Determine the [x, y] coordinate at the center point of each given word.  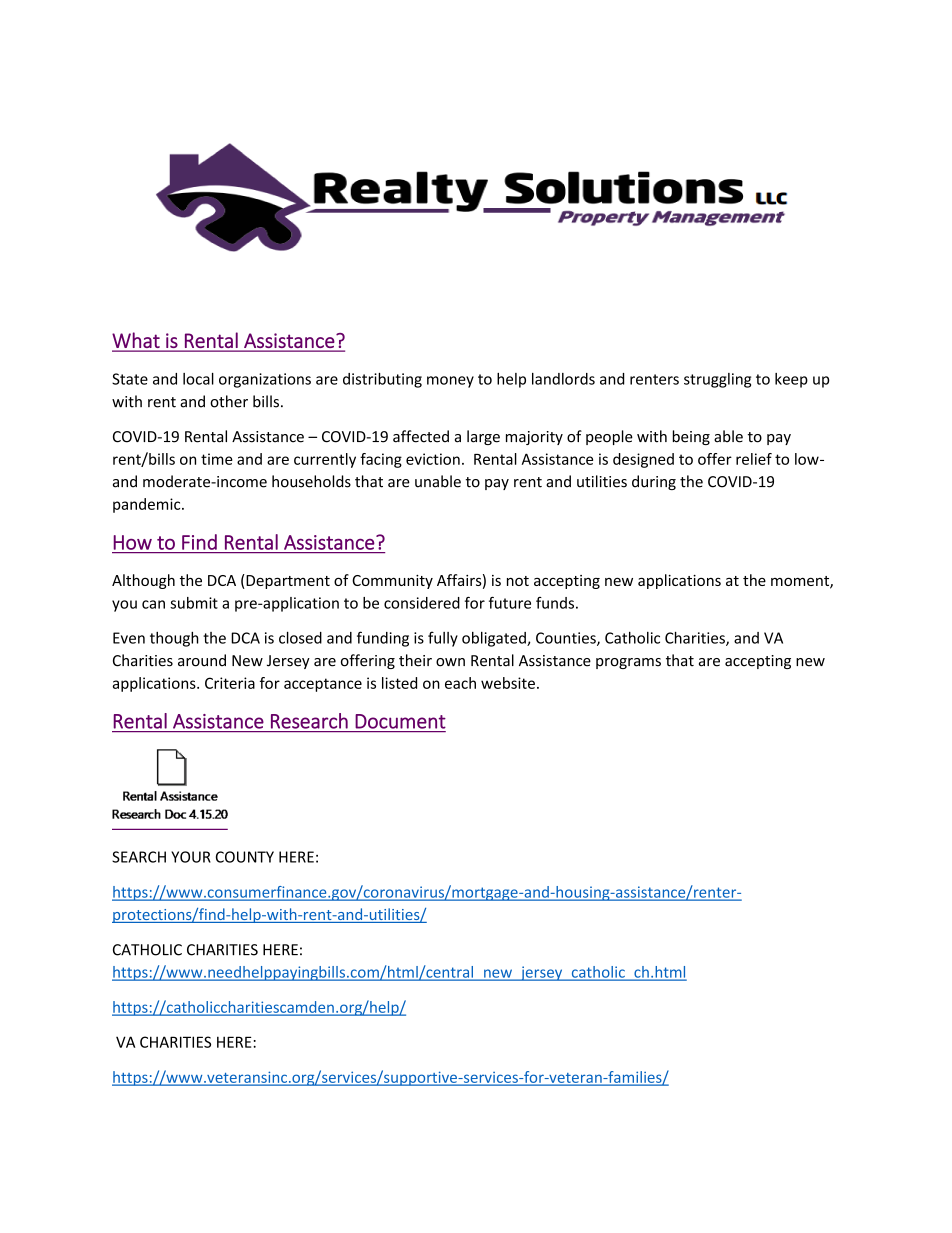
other [229, 401]
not [518, 581]
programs [628, 663]
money [450, 382]
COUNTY [245, 857]
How [133, 542]
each [460, 683]
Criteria [230, 683]
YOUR [191, 857]
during [654, 482]
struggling [717, 380]
